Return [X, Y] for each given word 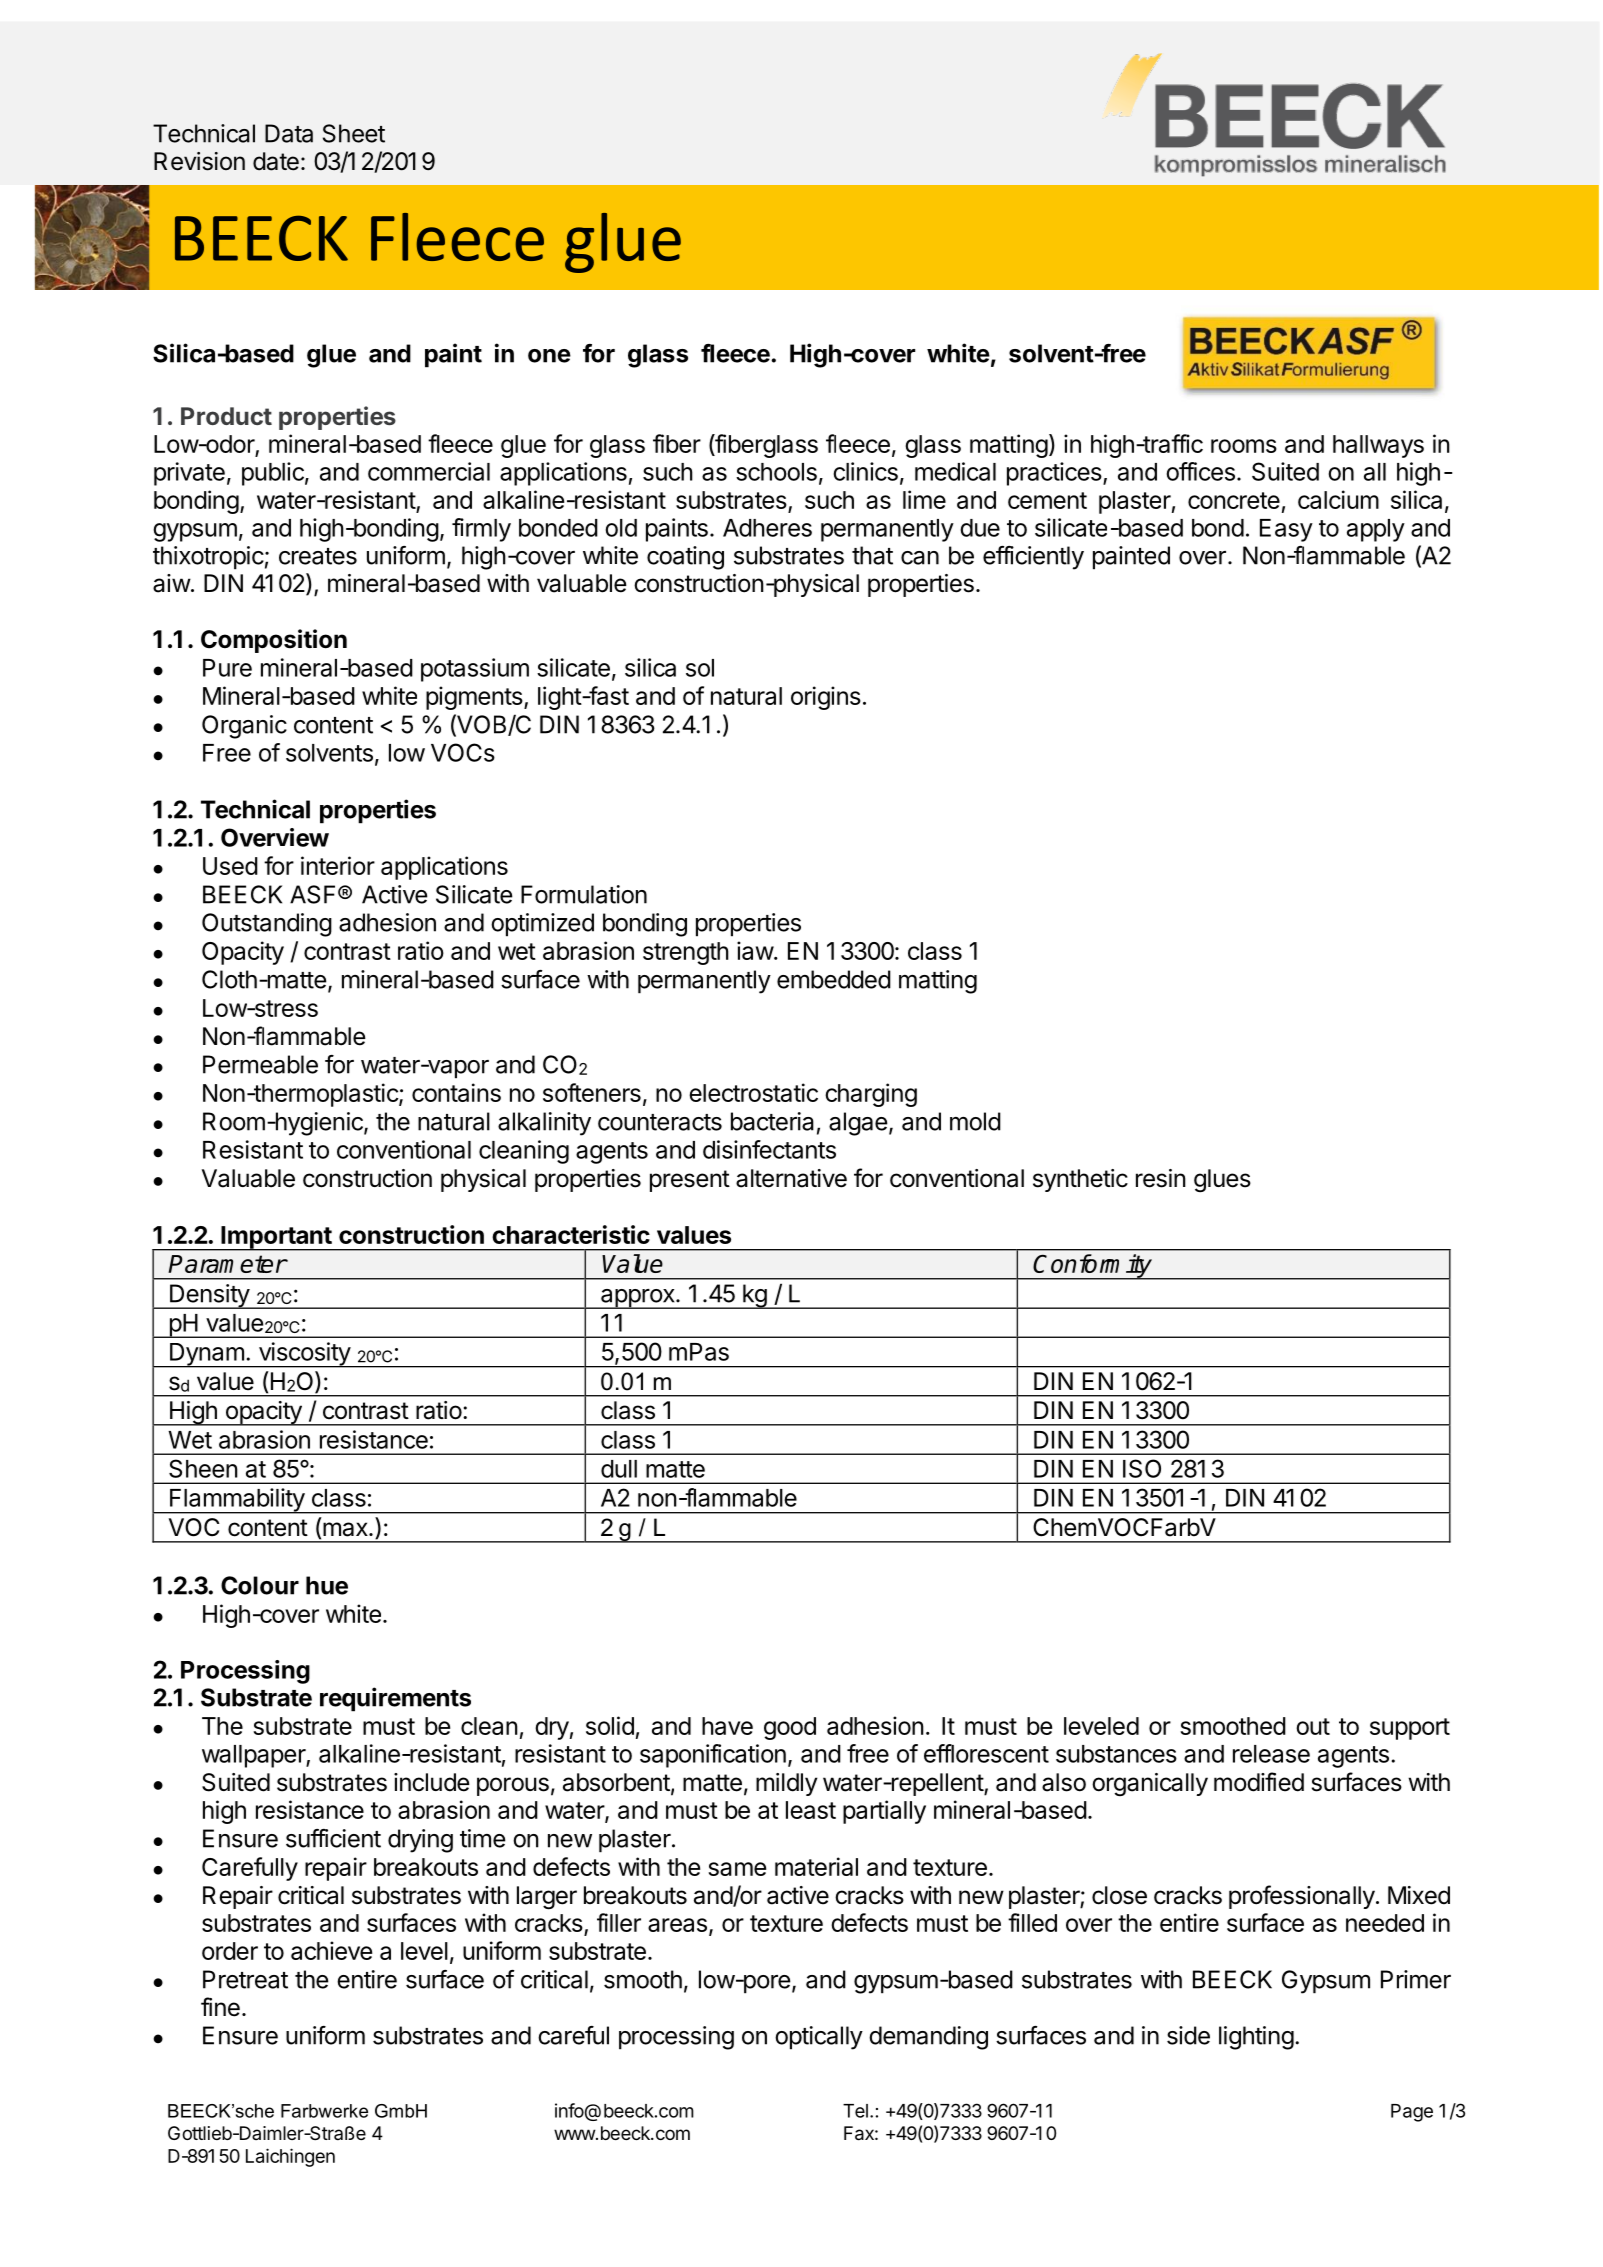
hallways [1378, 446]
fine [220, 2007]
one [549, 356]
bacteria [772, 1121]
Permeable [260, 1064]
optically [819, 2038]
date [276, 161]
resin [1161, 1178]
